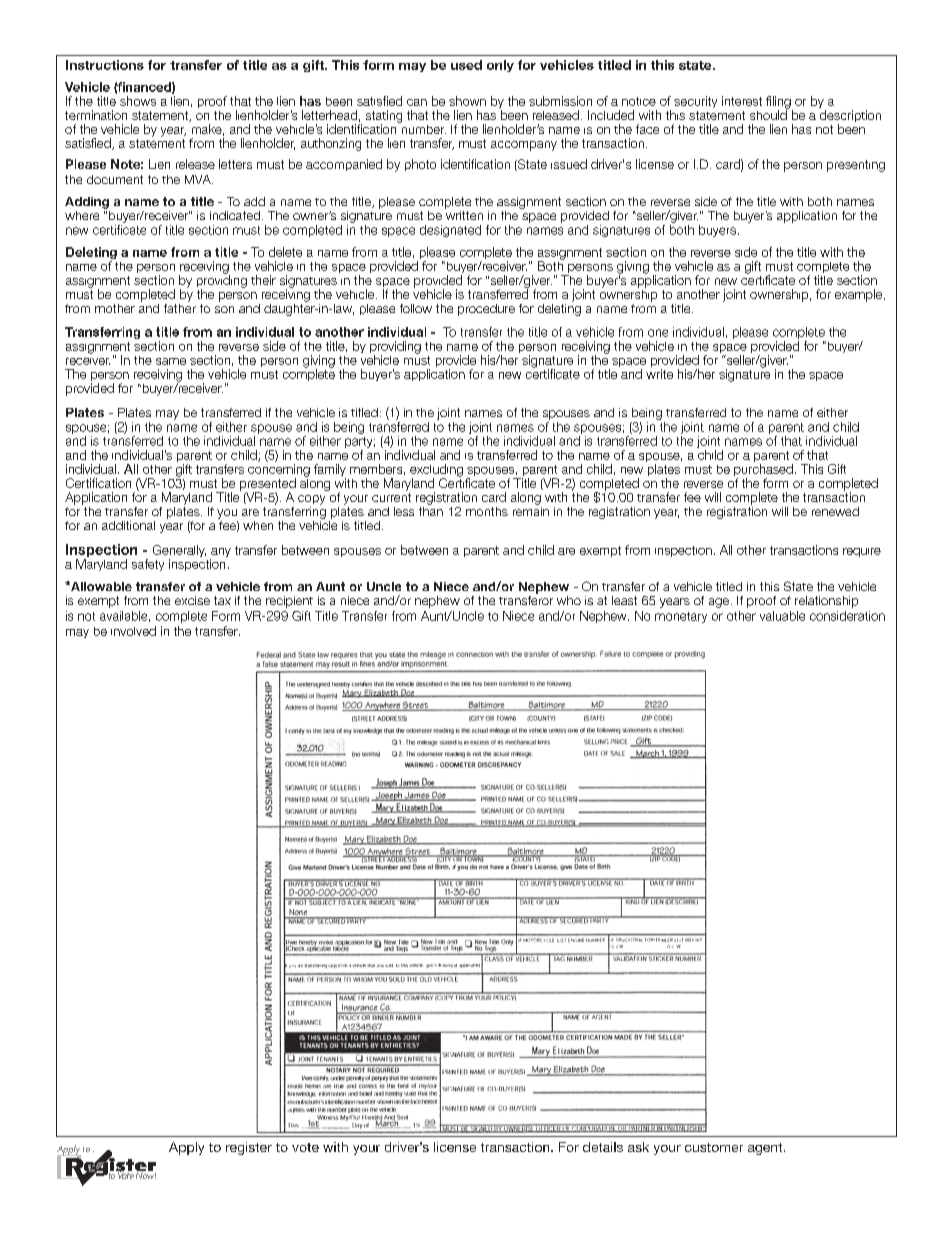  What do you see at coordinates (763, 471) in the document?
I see `purchased` at bounding box center [763, 471].
